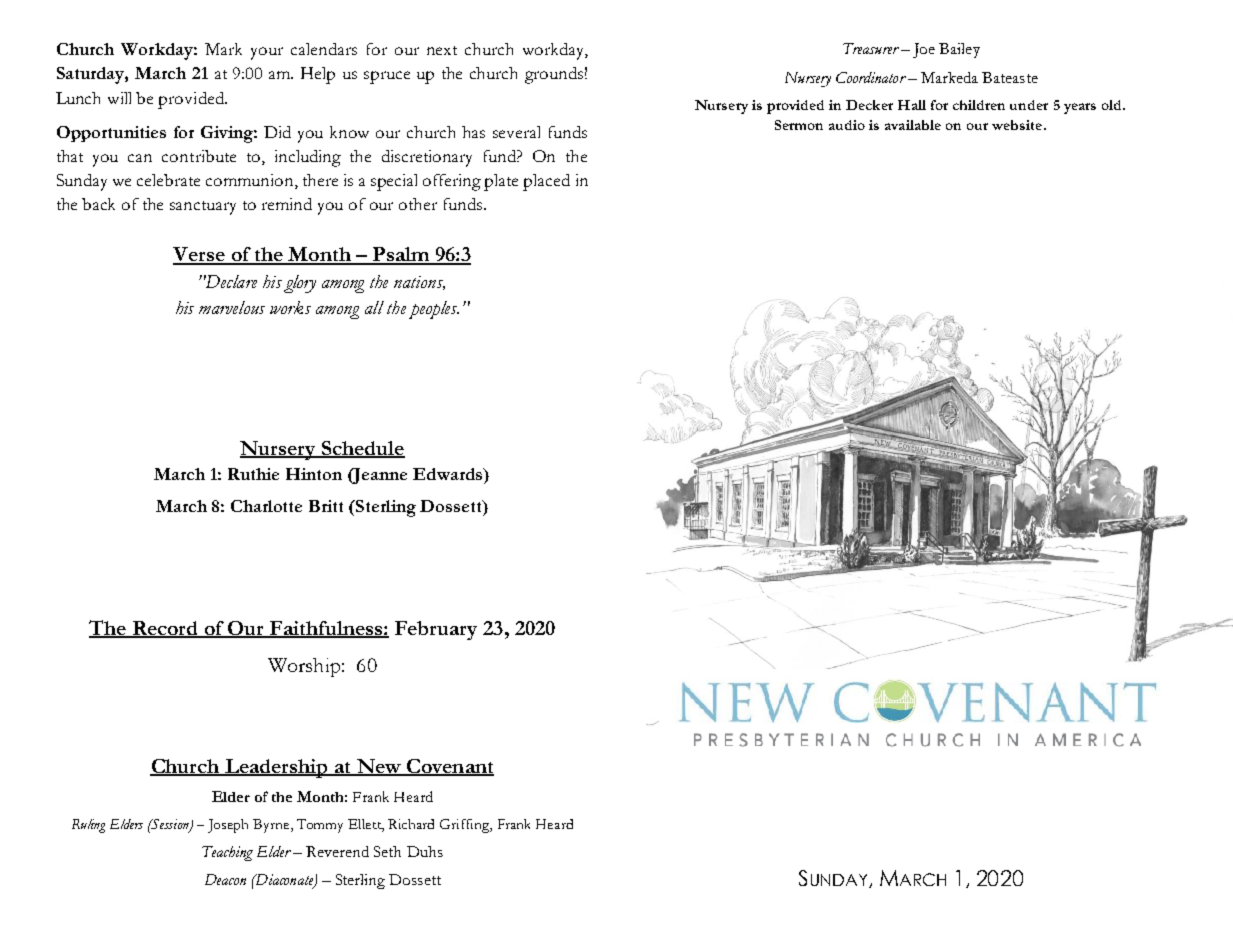 The width and height of the screenshot is (1233, 952). What do you see at coordinates (232, 307) in the screenshot?
I see `marvelous` at bounding box center [232, 307].
